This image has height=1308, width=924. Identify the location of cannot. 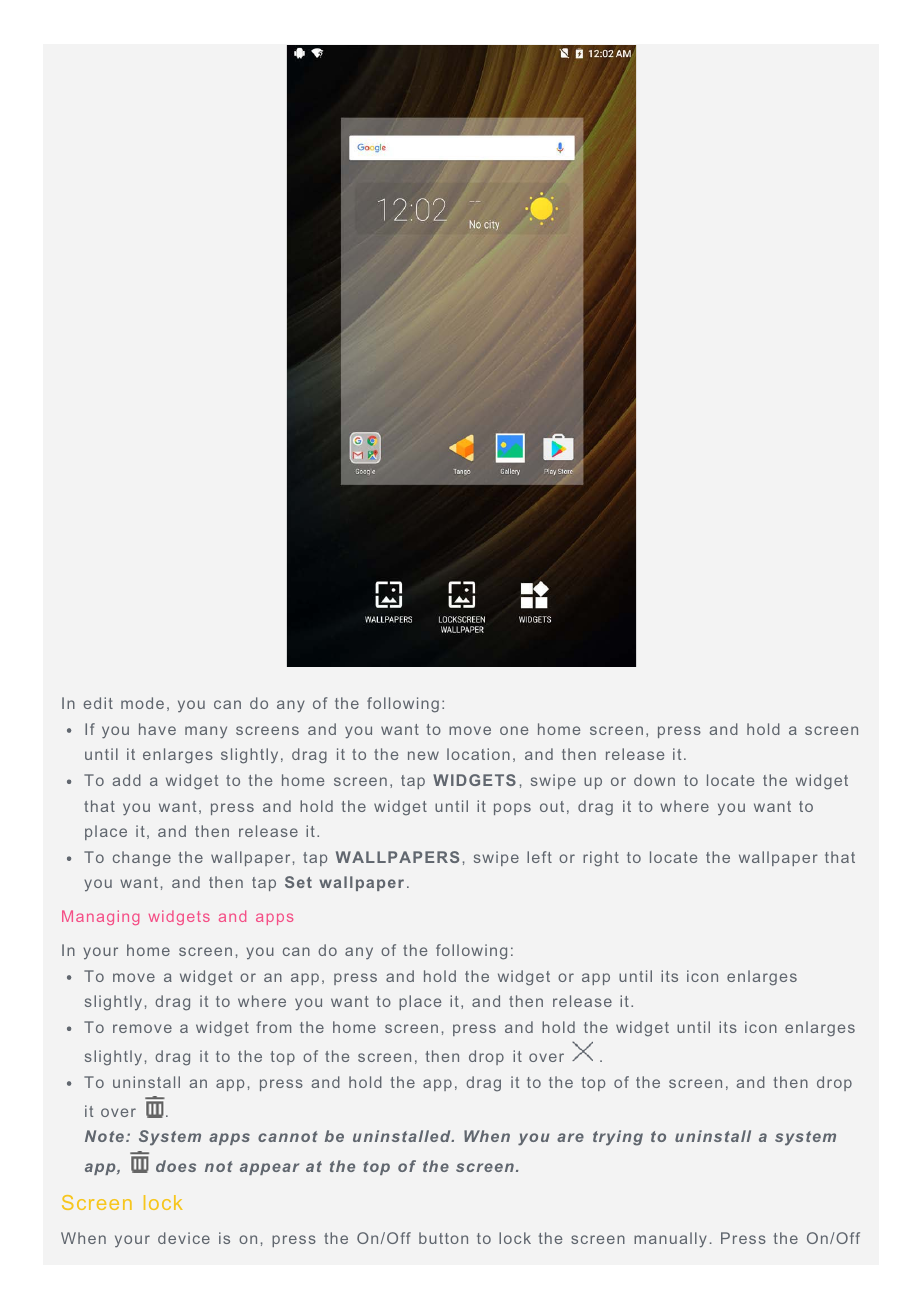
(288, 1136).
